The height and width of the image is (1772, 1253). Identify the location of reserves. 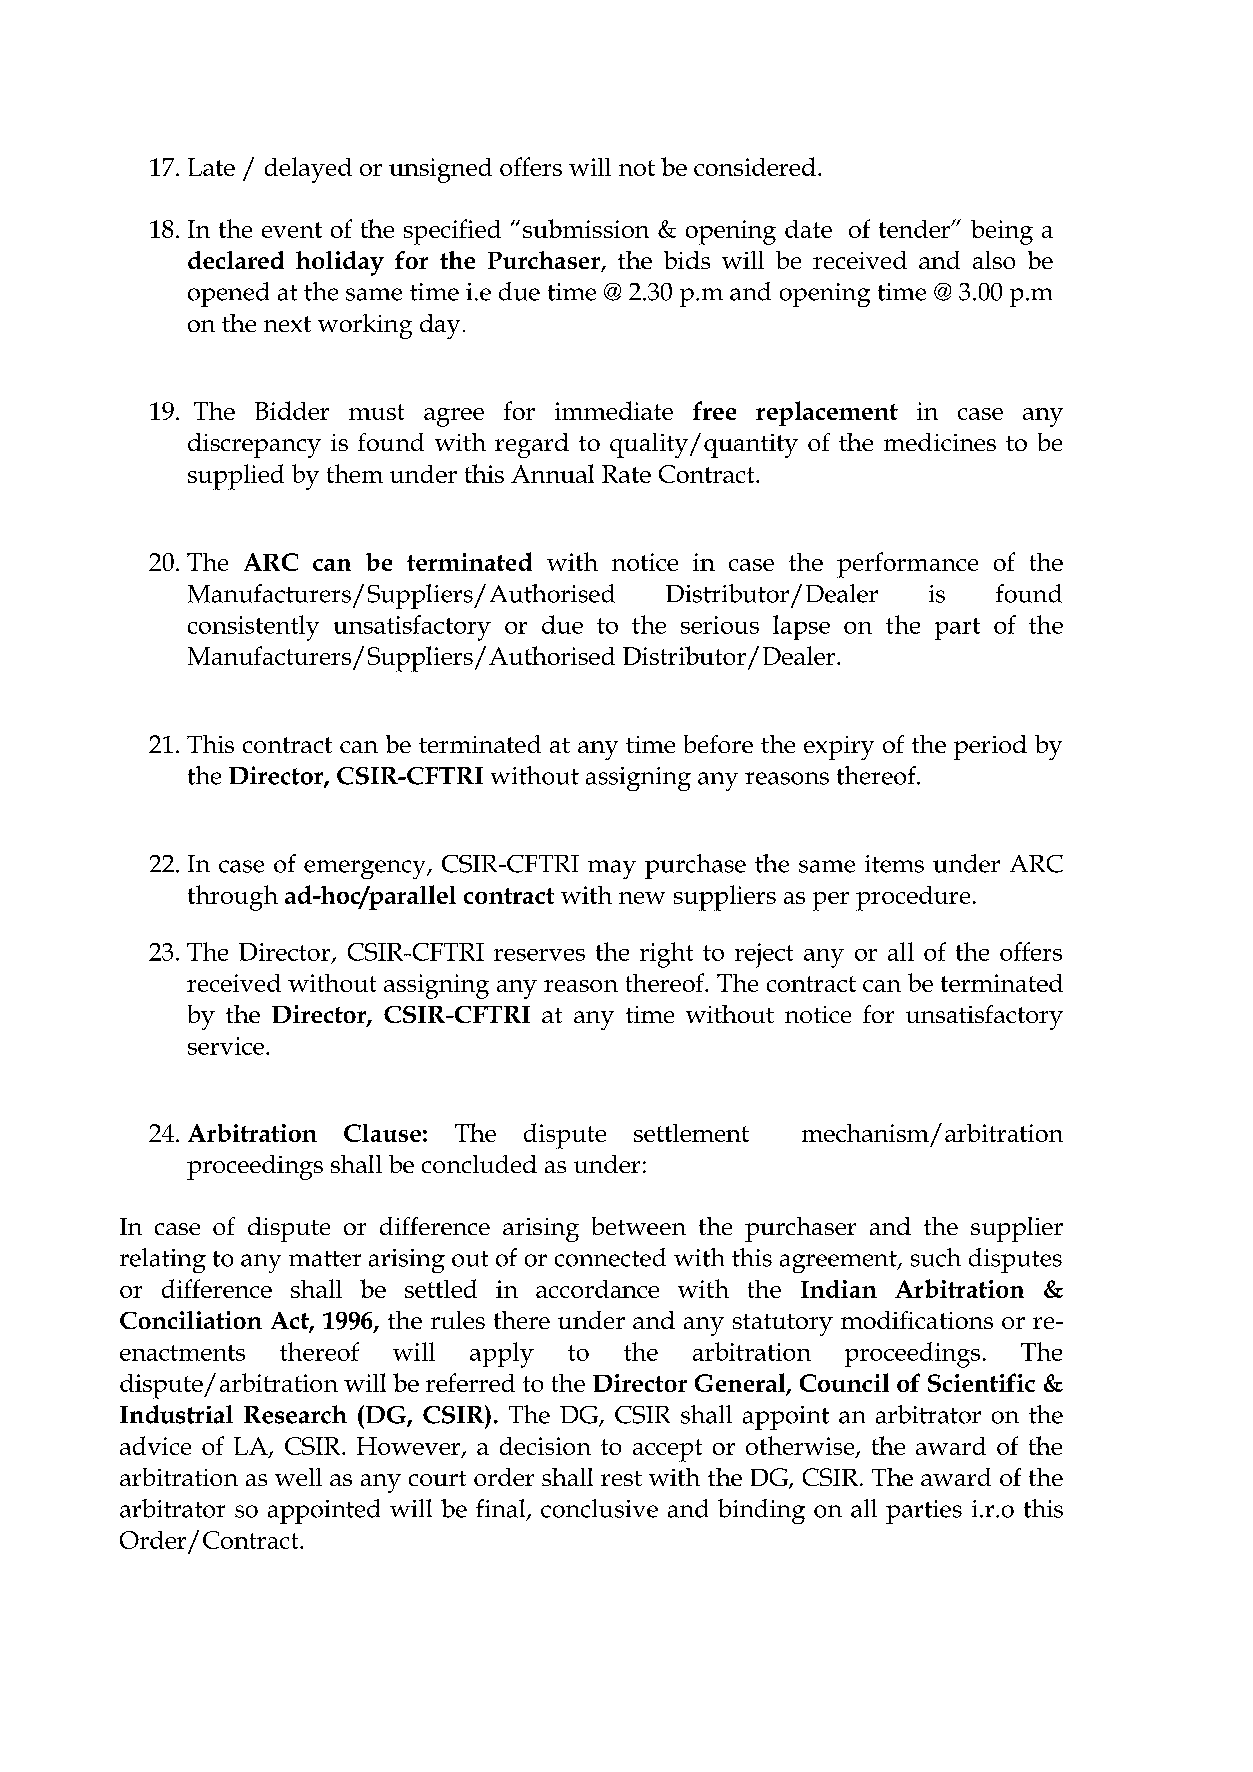
(539, 955).
